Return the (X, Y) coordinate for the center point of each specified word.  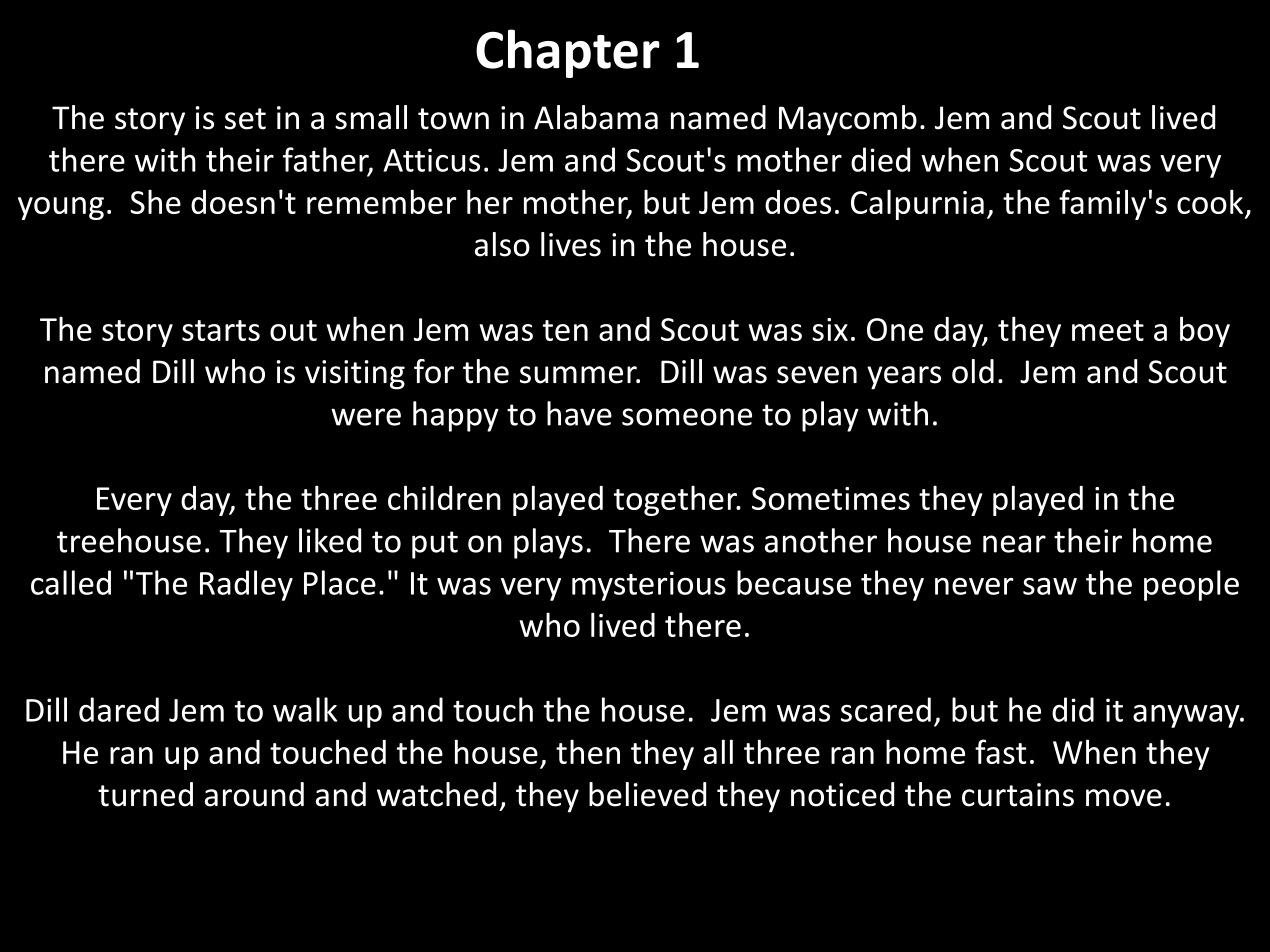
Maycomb (848, 120)
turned (145, 794)
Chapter (568, 53)
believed (647, 794)
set (245, 119)
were (366, 417)
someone (687, 417)
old (973, 371)
